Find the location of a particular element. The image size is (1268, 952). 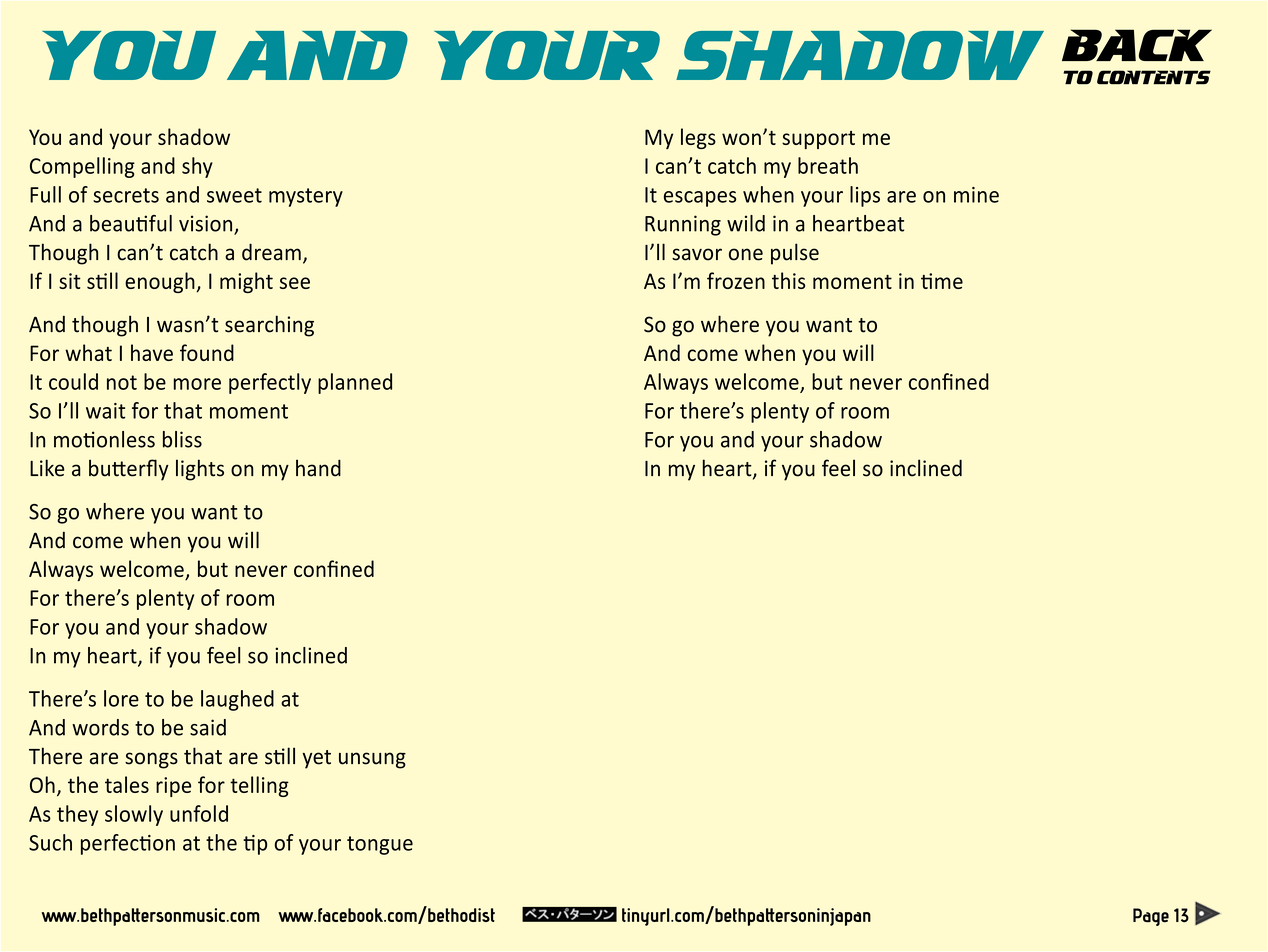

mine is located at coordinates (976, 195).
